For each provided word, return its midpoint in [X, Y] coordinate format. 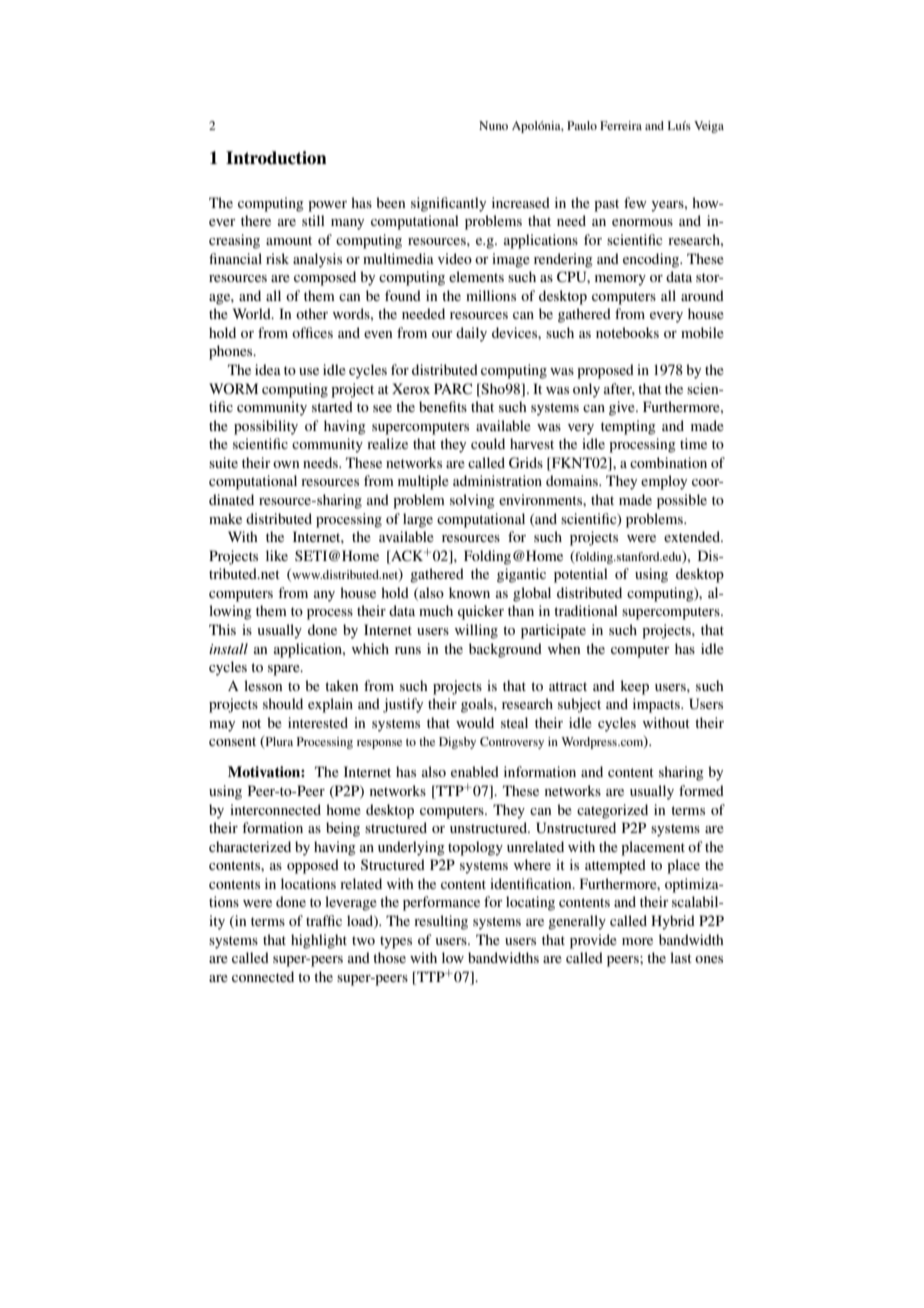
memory [620, 280]
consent [232, 741]
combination [668, 462]
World [253, 313]
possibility [266, 427]
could [488, 443]
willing [476, 631]
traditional [586, 610]
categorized [612, 811]
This [222, 629]
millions [491, 295]
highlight [319, 941]
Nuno [493, 125]
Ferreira [621, 125]
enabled [475, 771]
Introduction [276, 158]
